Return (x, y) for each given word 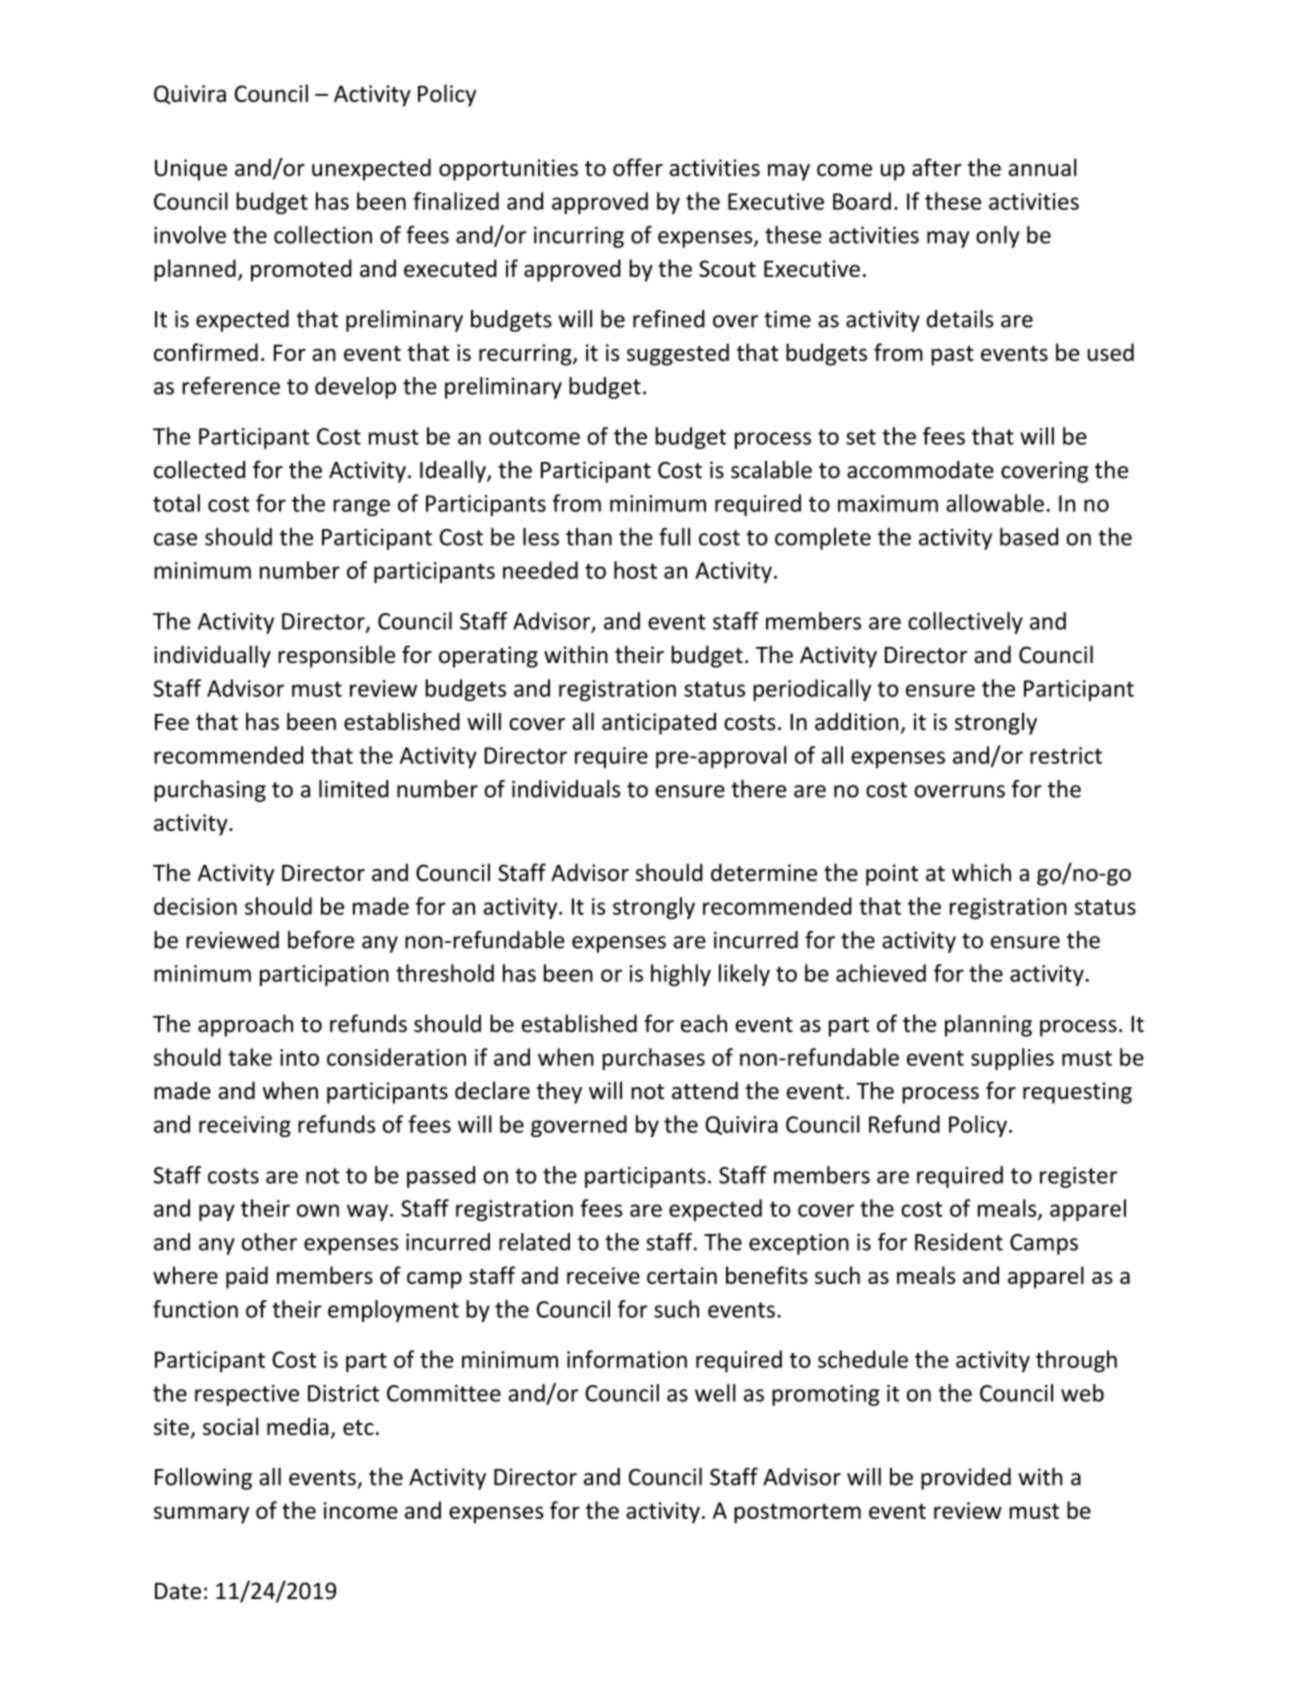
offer (638, 167)
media (298, 1426)
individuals (566, 789)
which (981, 872)
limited (354, 789)
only (998, 237)
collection (323, 235)
